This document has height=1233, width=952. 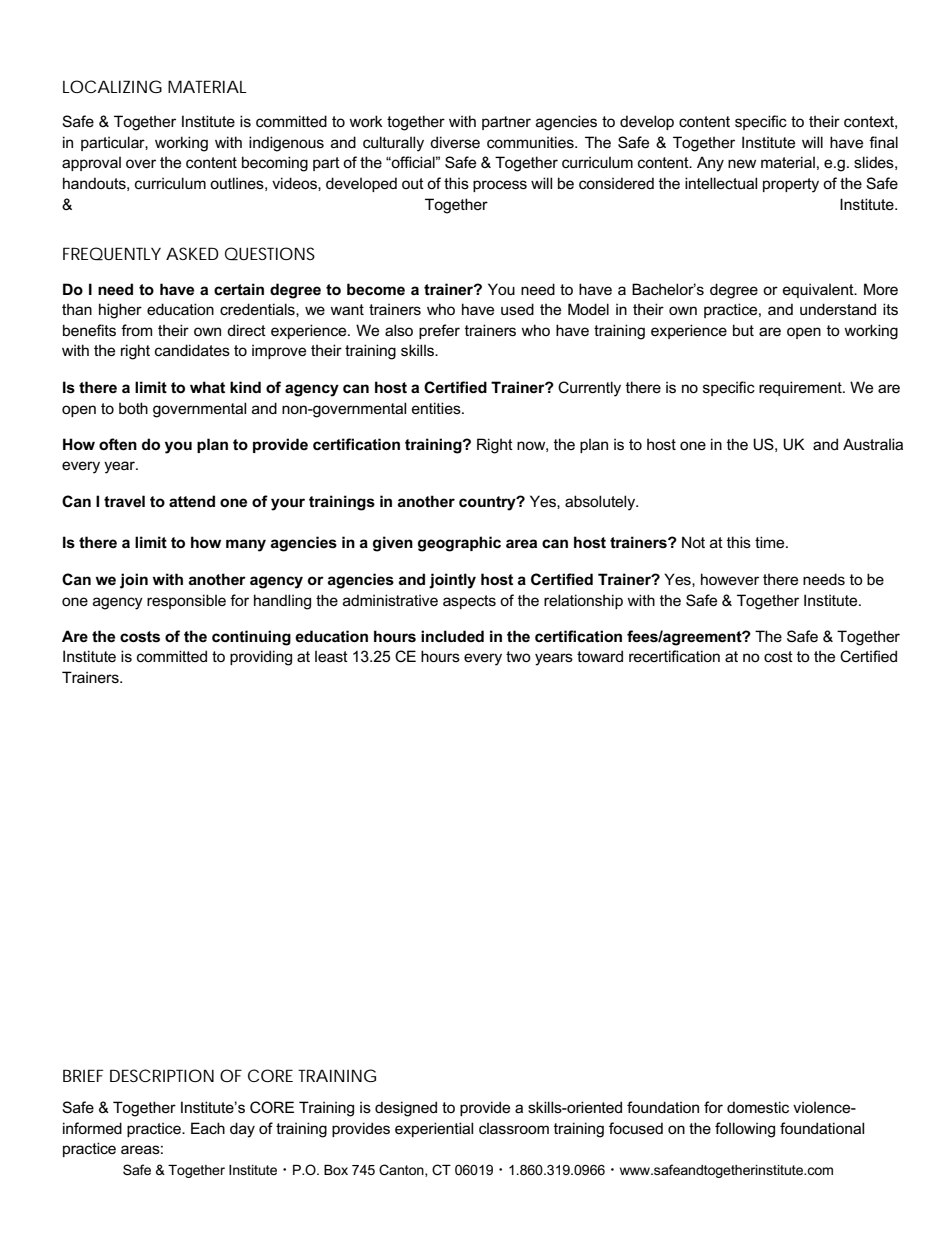 I want to click on entities, so click(x=437, y=408).
